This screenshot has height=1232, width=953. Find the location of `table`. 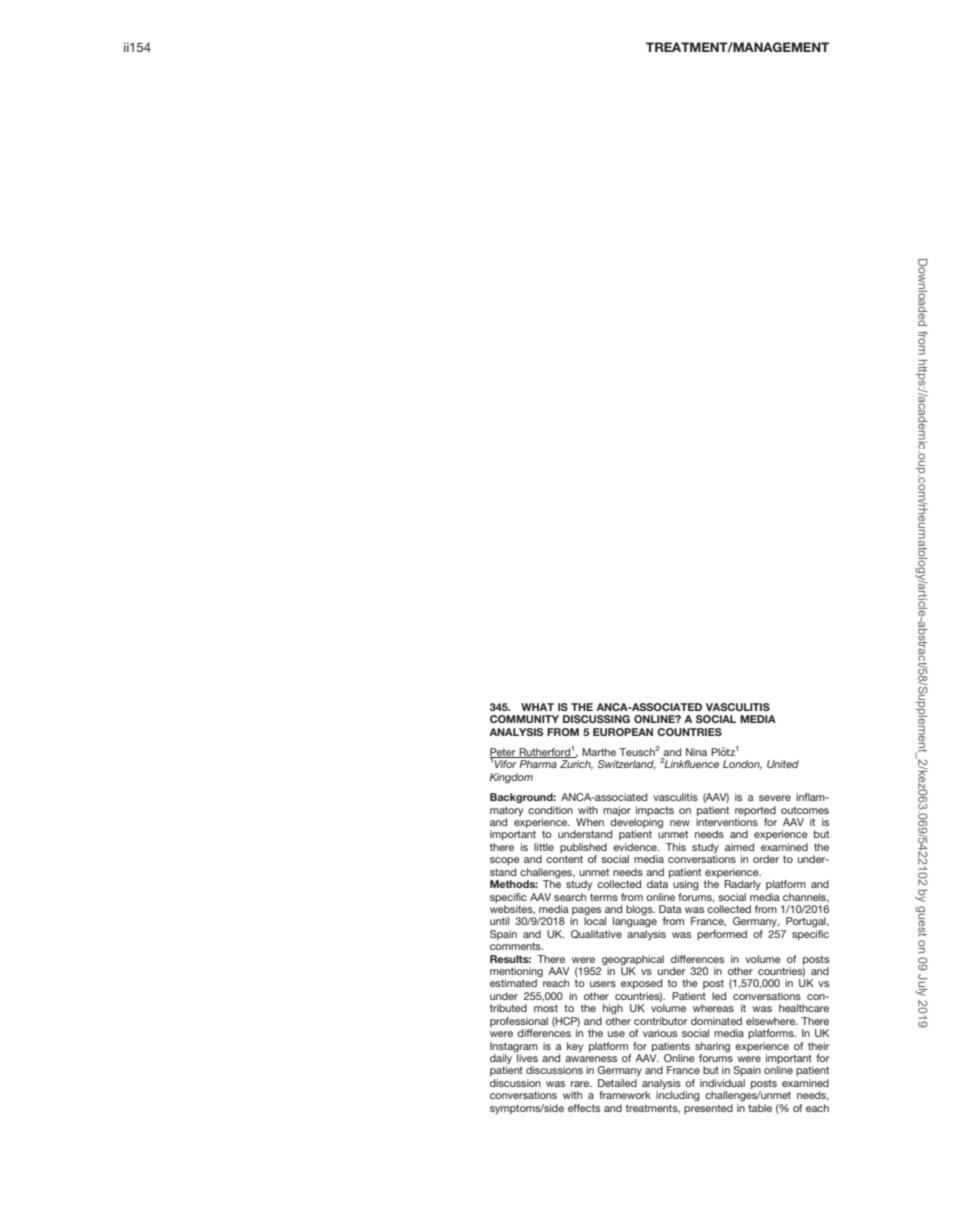

table is located at coordinates (760, 1108).
